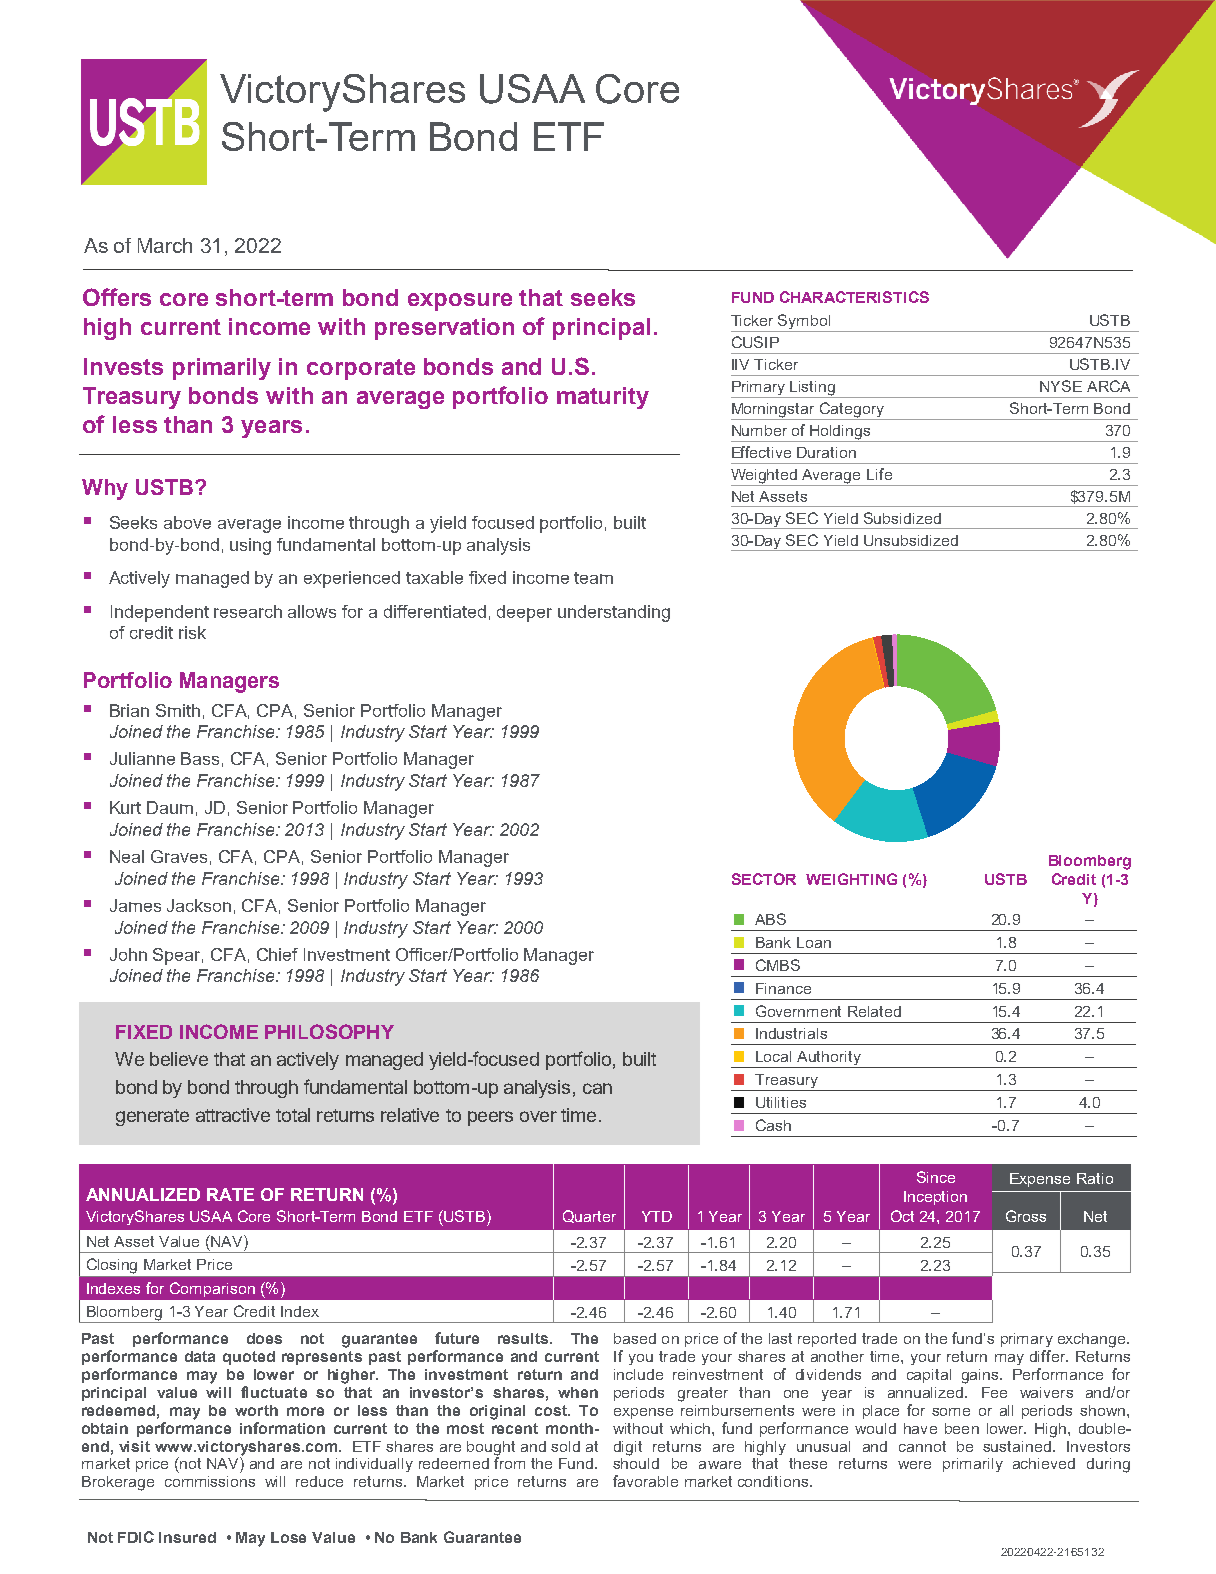  Describe the element at coordinates (854, 297) in the screenshot. I see `CHARACTERISTICS` at that location.
